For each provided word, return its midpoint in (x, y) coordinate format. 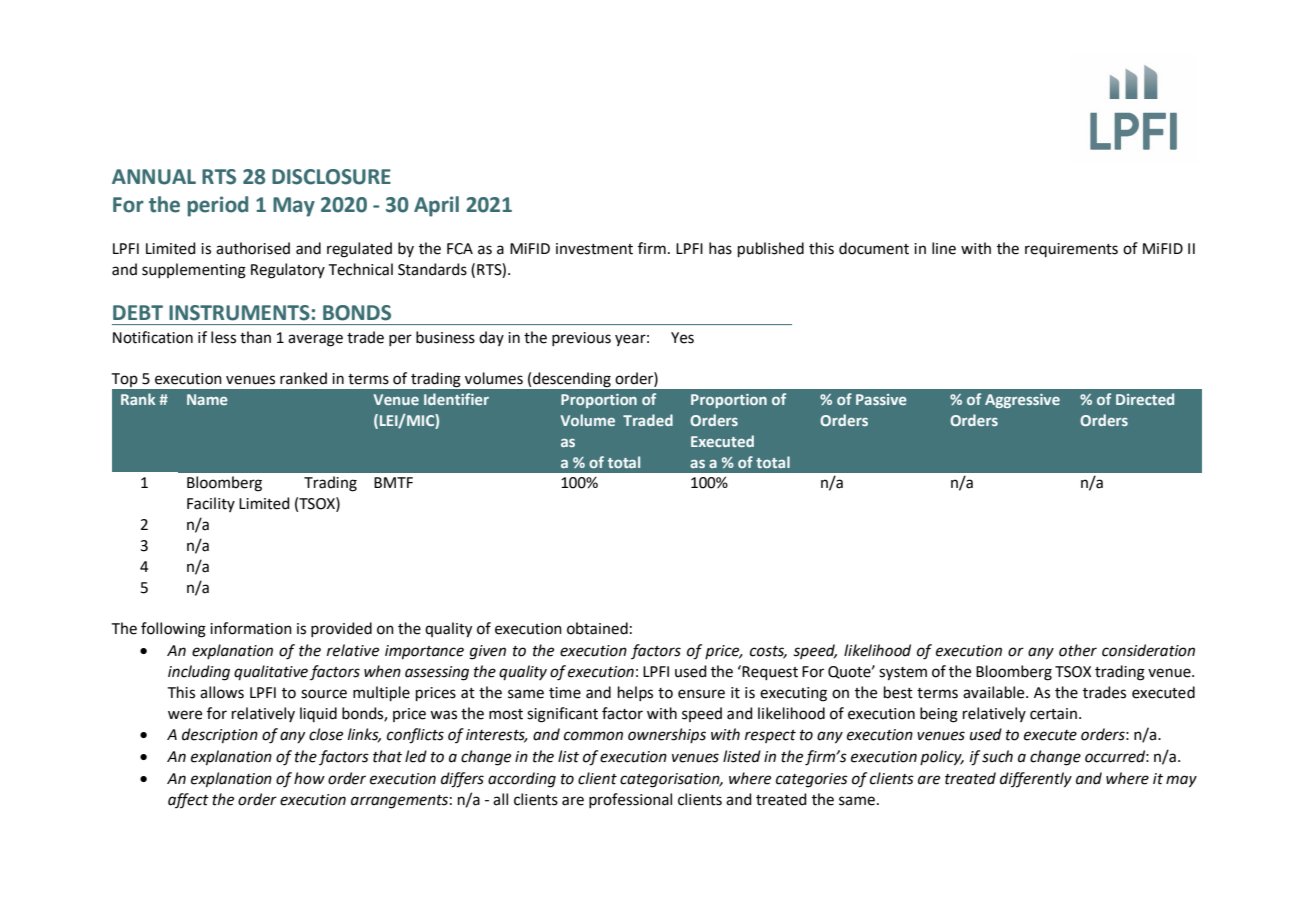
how (309, 778)
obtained (597, 628)
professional (630, 800)
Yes (682, 338)
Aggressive (1022, 401)
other (1078, 650)
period (217, 206)
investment (594, 249)
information (251, 628)
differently (1036, 780)
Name (207, 399)
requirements (1071, 250)
